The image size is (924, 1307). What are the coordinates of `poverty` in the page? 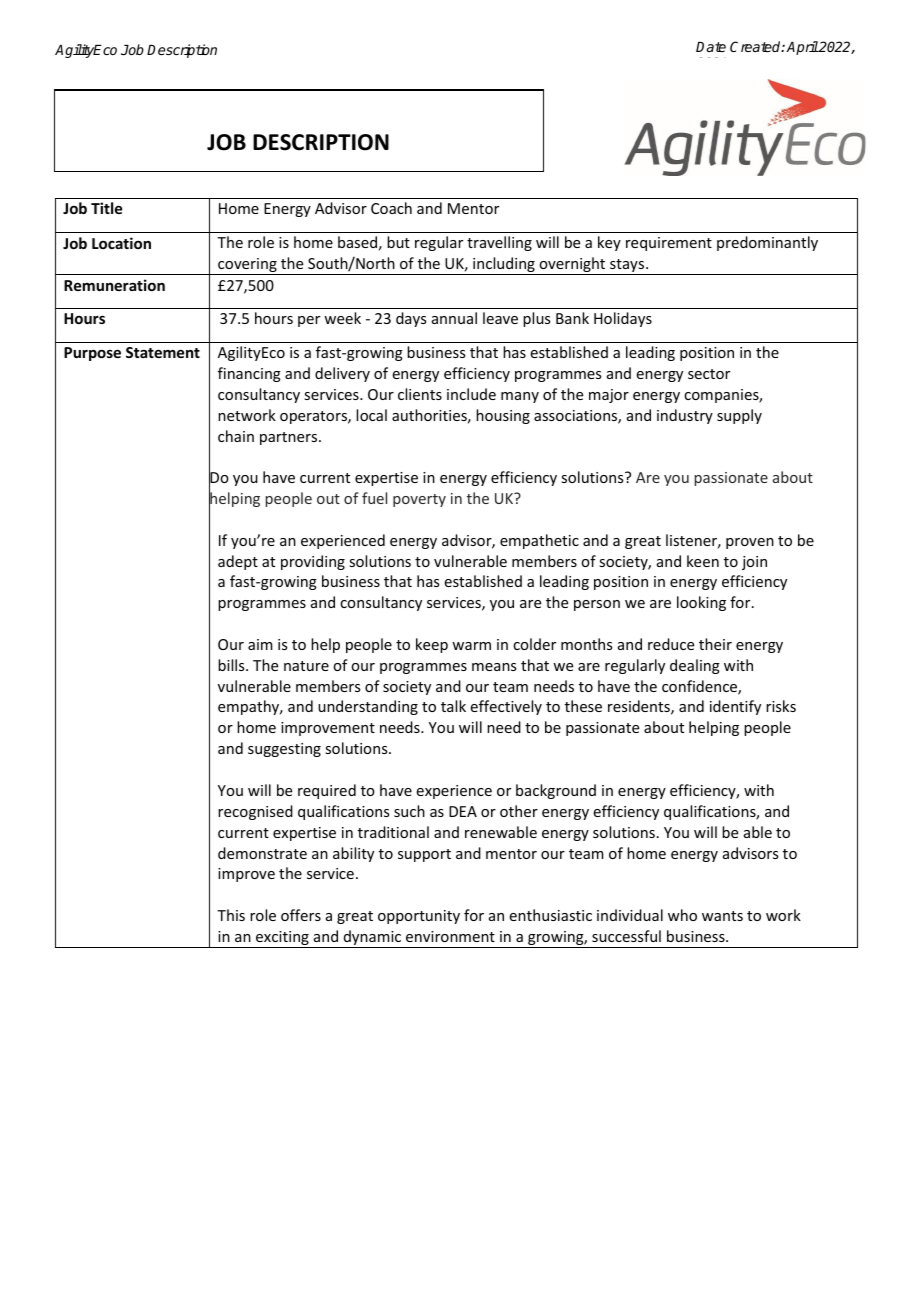 It's located at (419, 500).
